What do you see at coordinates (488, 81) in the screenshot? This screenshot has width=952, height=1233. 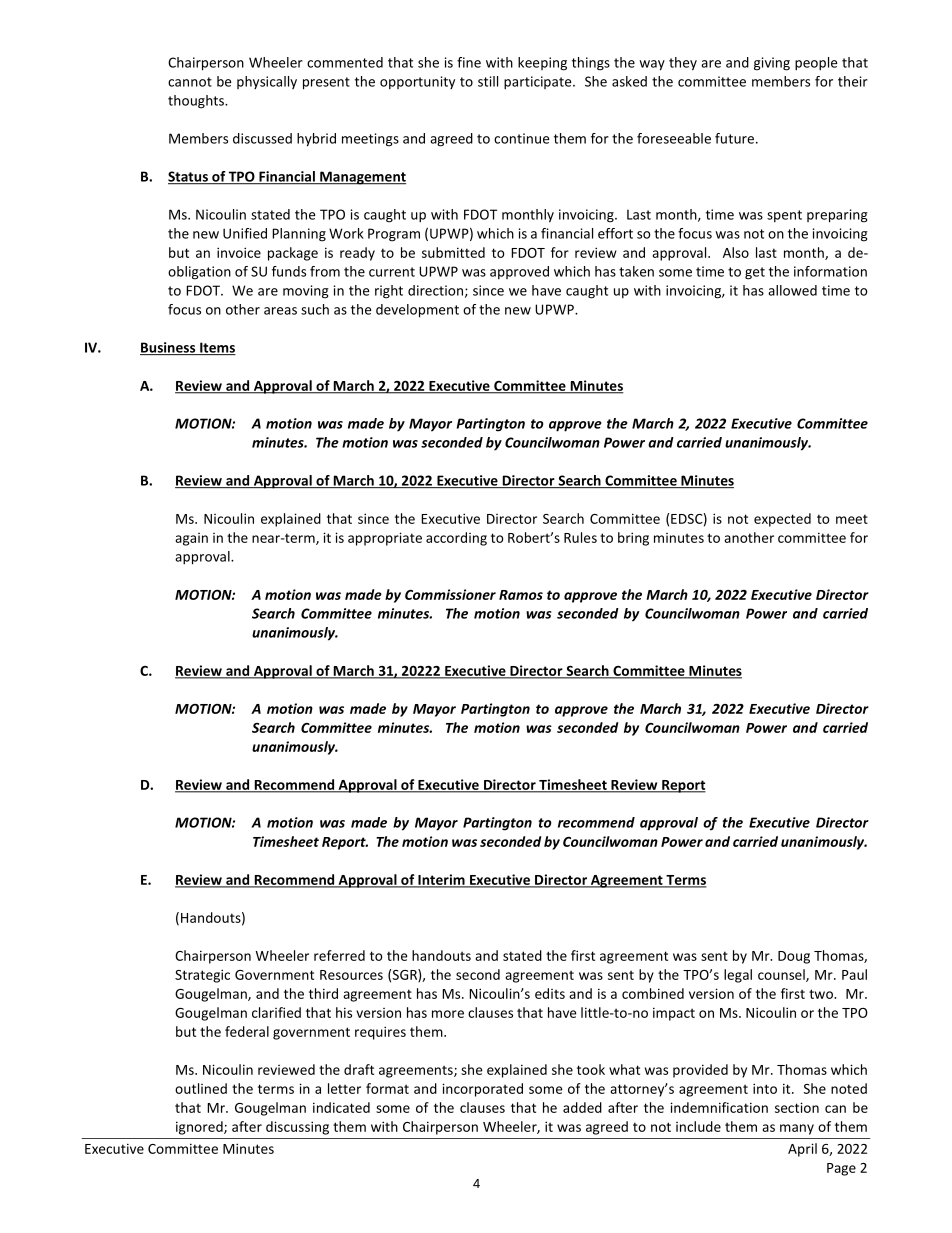 I see `still` at bounding box center [488, 81].
